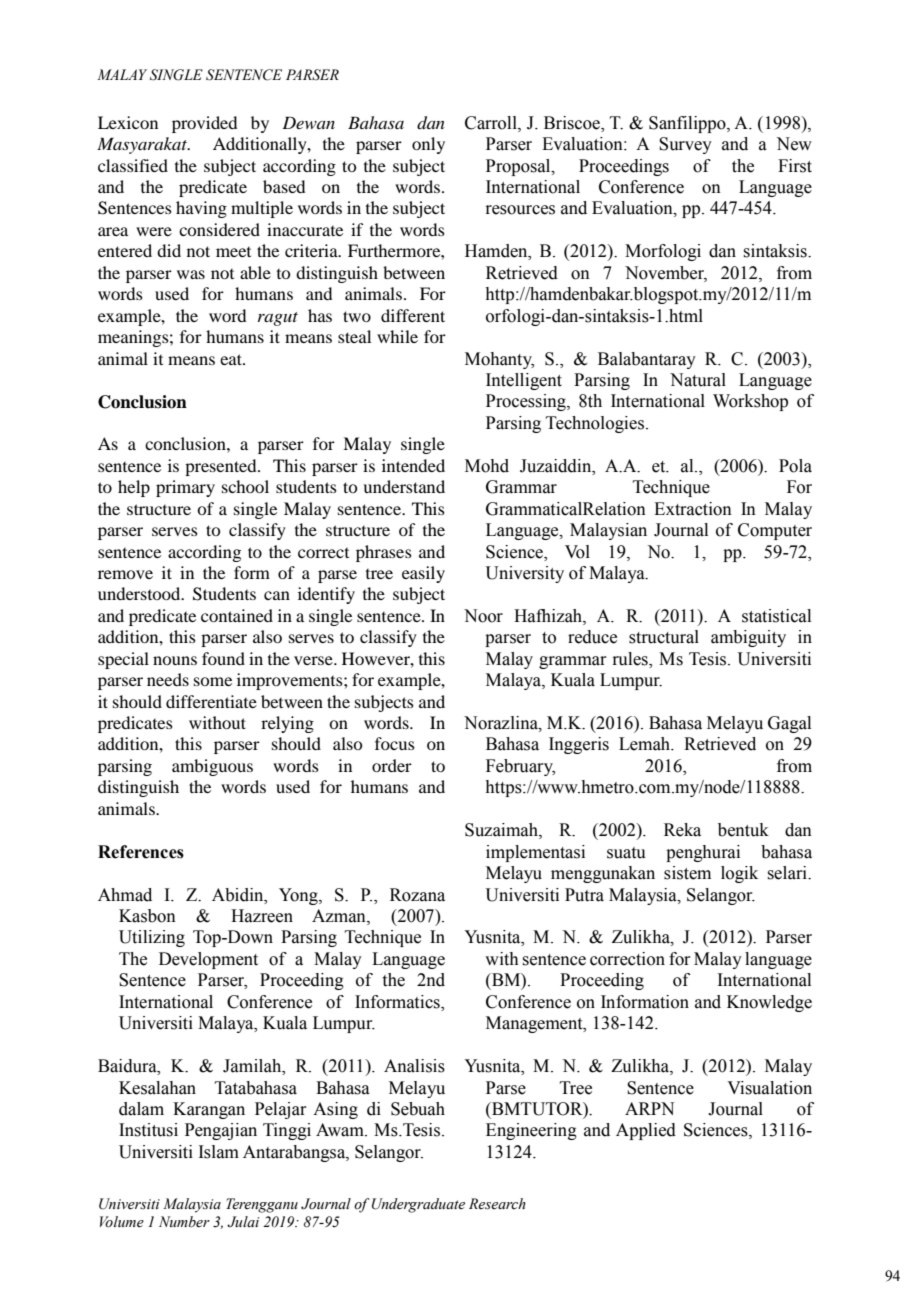 Image resolution: width=924 pixels, height=1308 pixels. I want to click on some, so click(213, 681).
